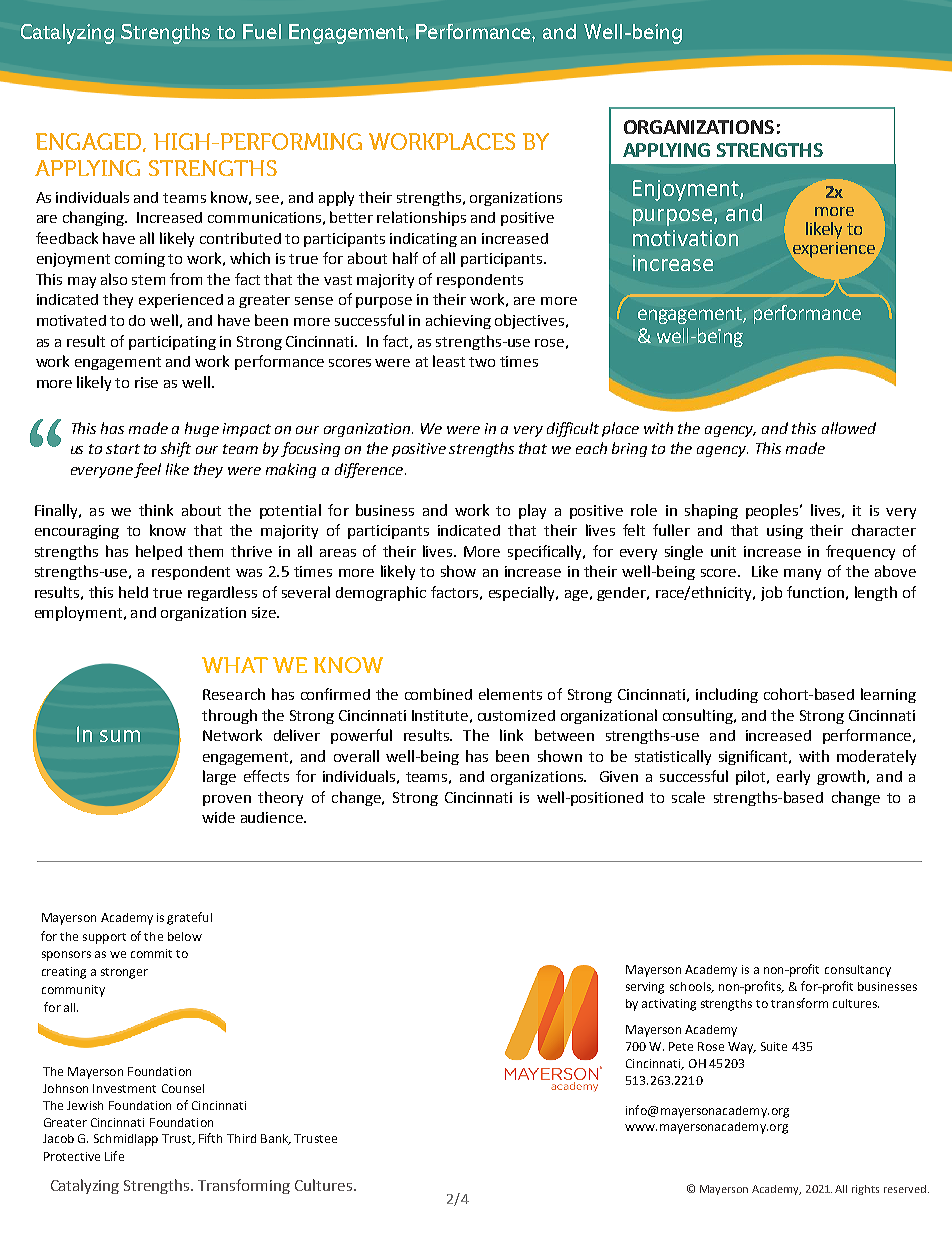  Describe the element at coordinates (189, 918) in the document. I see `grateful` at that location.
